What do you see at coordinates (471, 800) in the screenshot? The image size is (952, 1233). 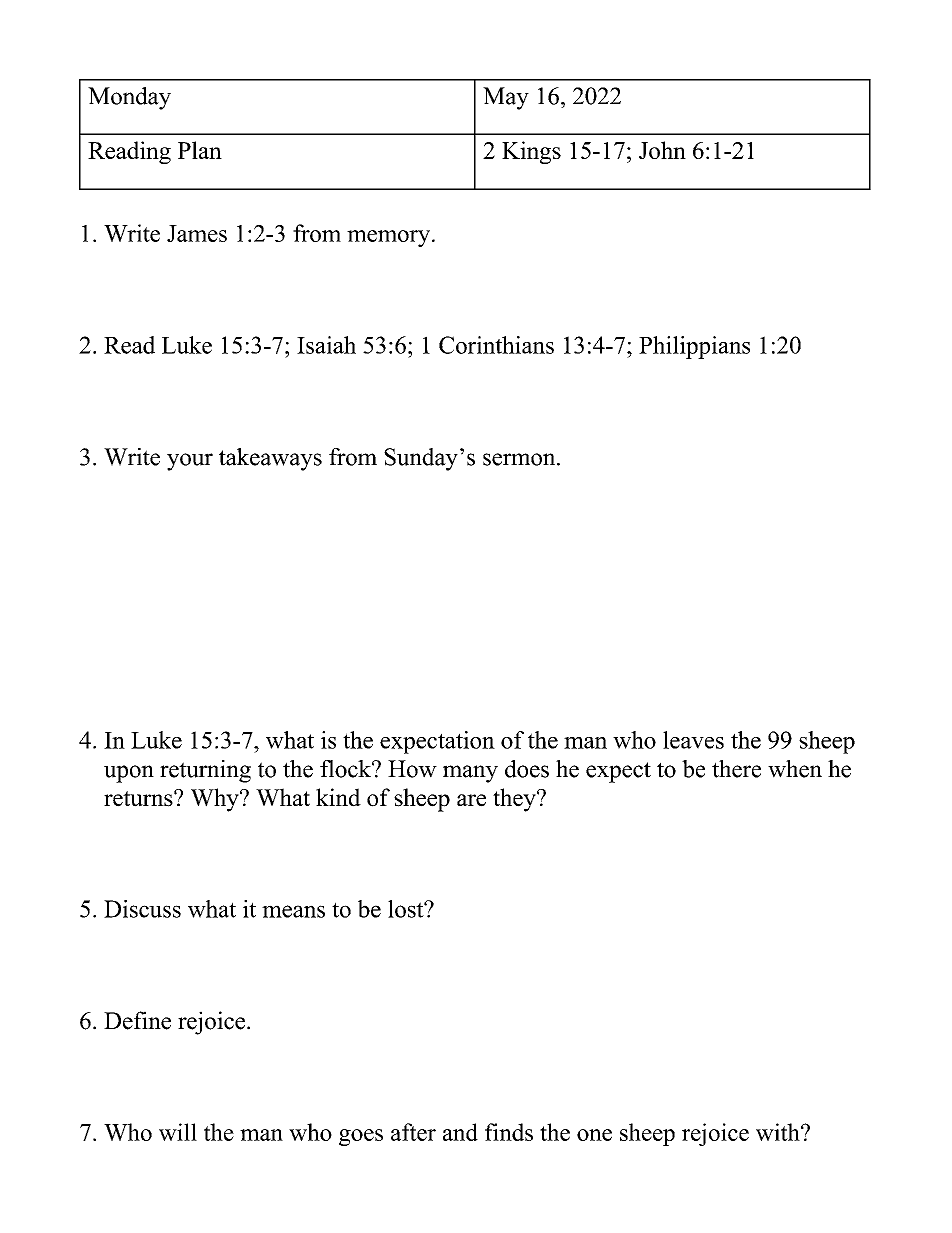 I see `are` at bounding box center [471, 800].
